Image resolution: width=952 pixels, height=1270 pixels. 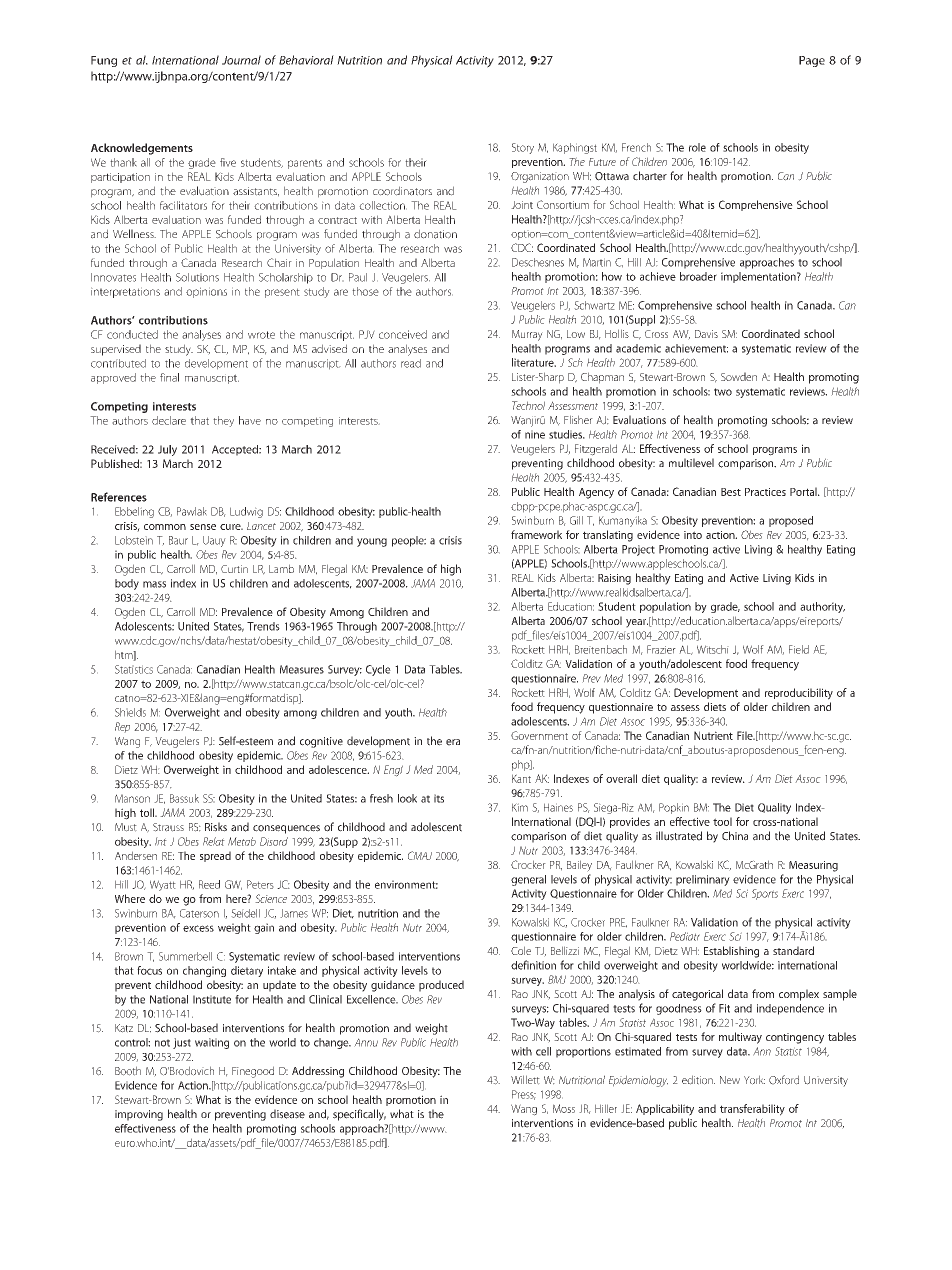 I want to click on Willett, so click(x=525, y=1080).
